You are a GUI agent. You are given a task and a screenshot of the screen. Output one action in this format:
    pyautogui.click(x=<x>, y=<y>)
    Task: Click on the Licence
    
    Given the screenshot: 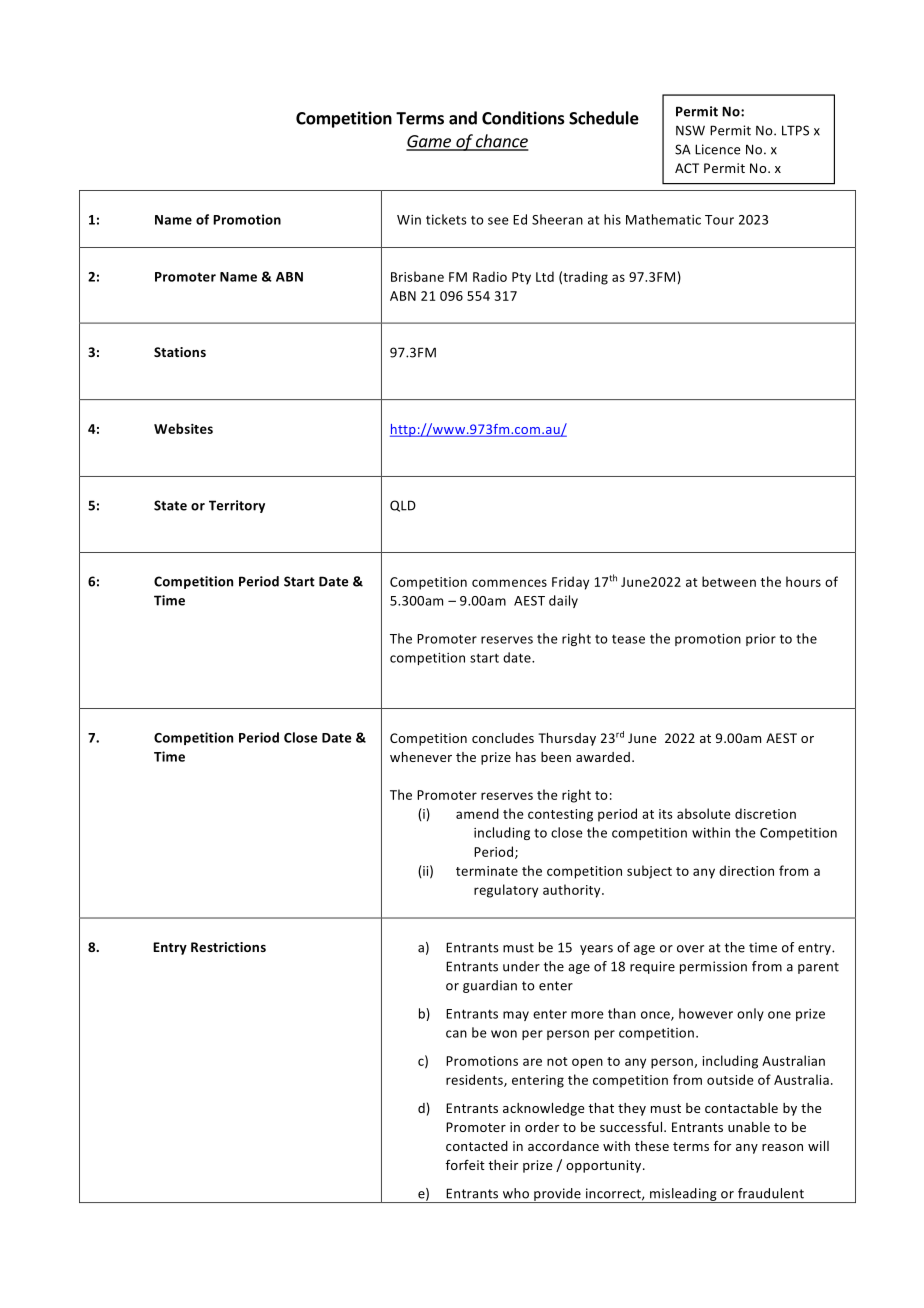 What is the action you would take?
    pyautogui.click(x=717, y=149)
